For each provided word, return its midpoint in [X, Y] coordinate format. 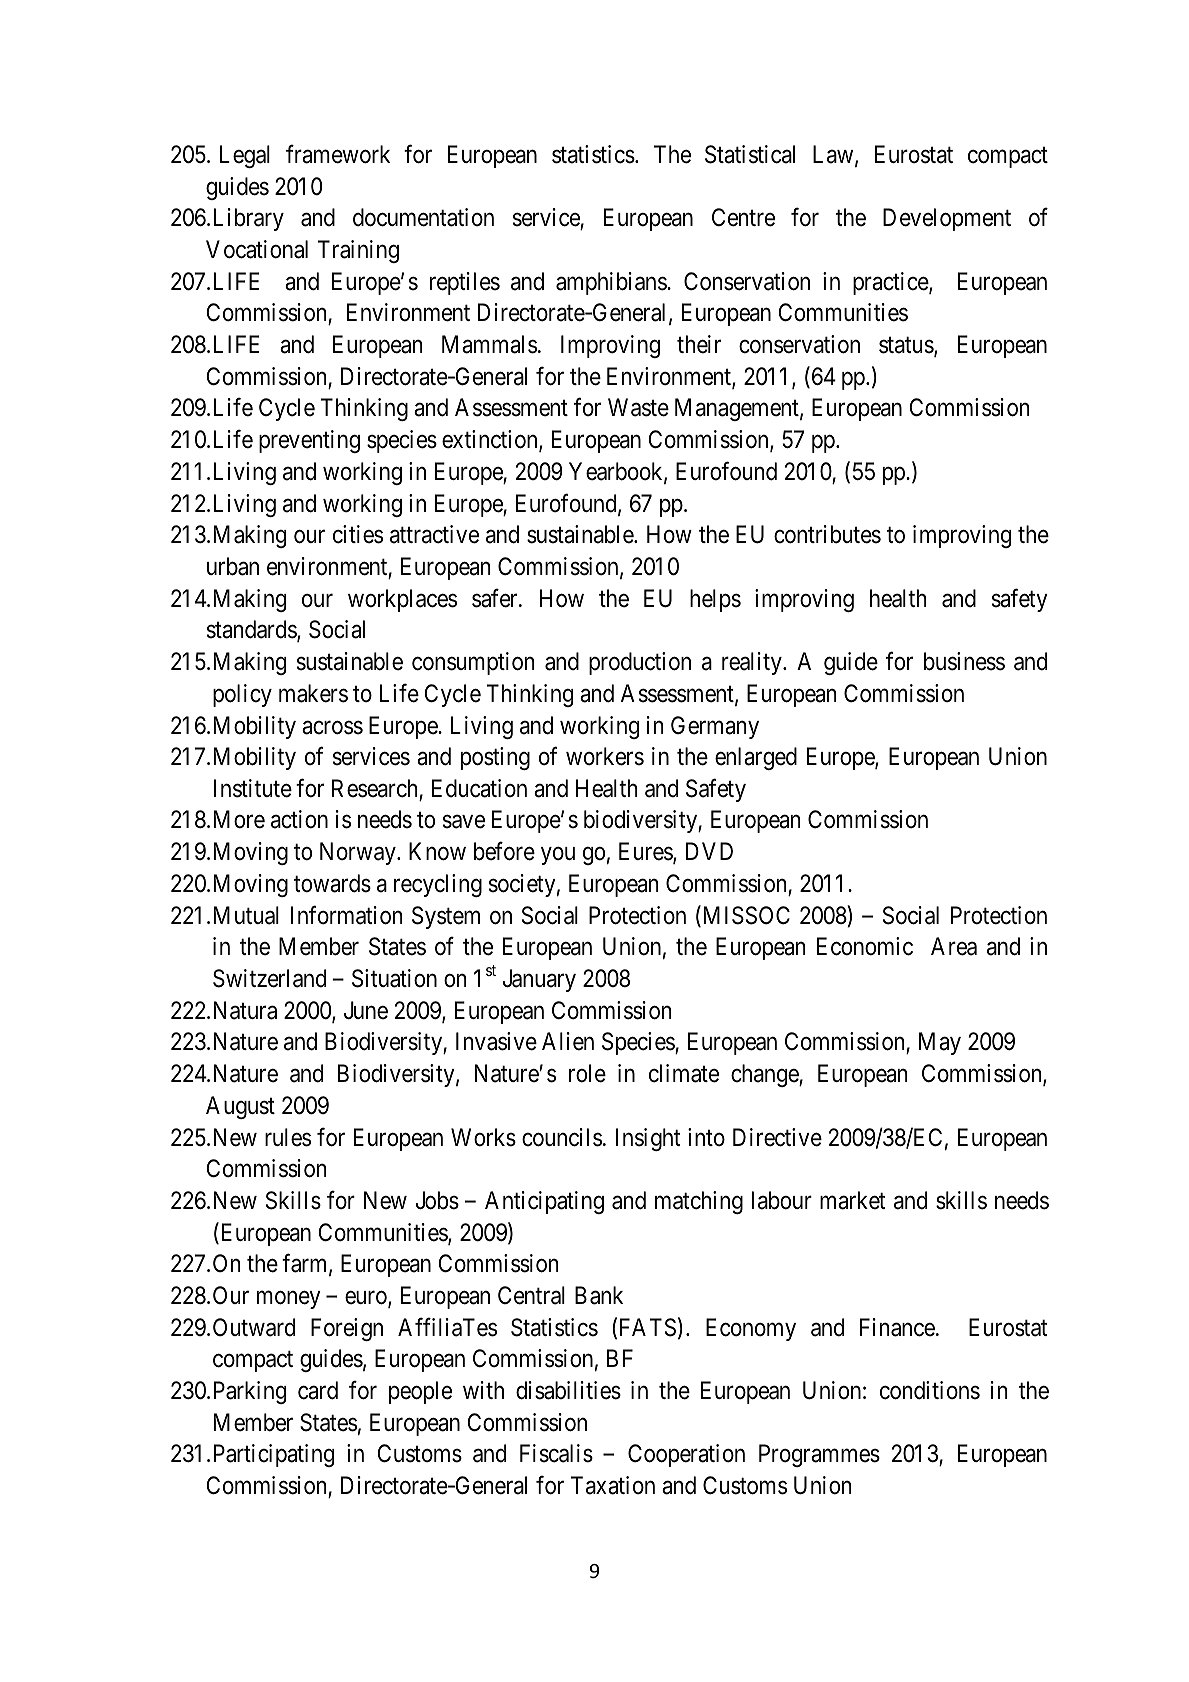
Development [947, 219]
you [558, 856]
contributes [827, 534]
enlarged [756, 758]
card [318, 1390]
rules [288, 1137]
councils [562, 1137]
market [852, 1200]
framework [338, 154]
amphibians [612, 283]
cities [358, 534]
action [299, 819]
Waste [638, 408]
